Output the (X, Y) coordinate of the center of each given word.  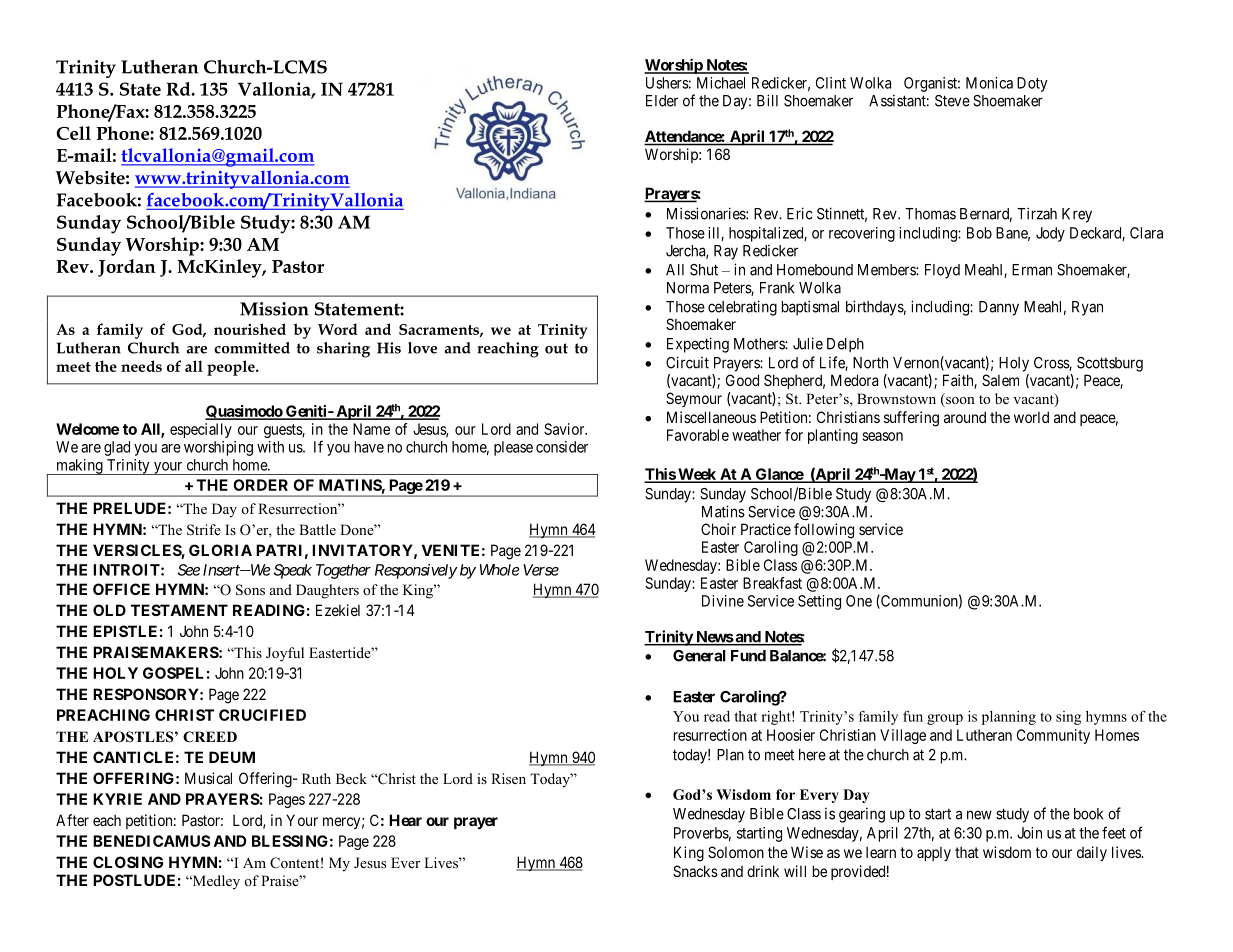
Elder (662, 101)
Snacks (695, 871)
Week (697, 475)
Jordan (127, 268)
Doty (1032, 84)
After (72, 820)
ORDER (260, 485)
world (1031, 417)
